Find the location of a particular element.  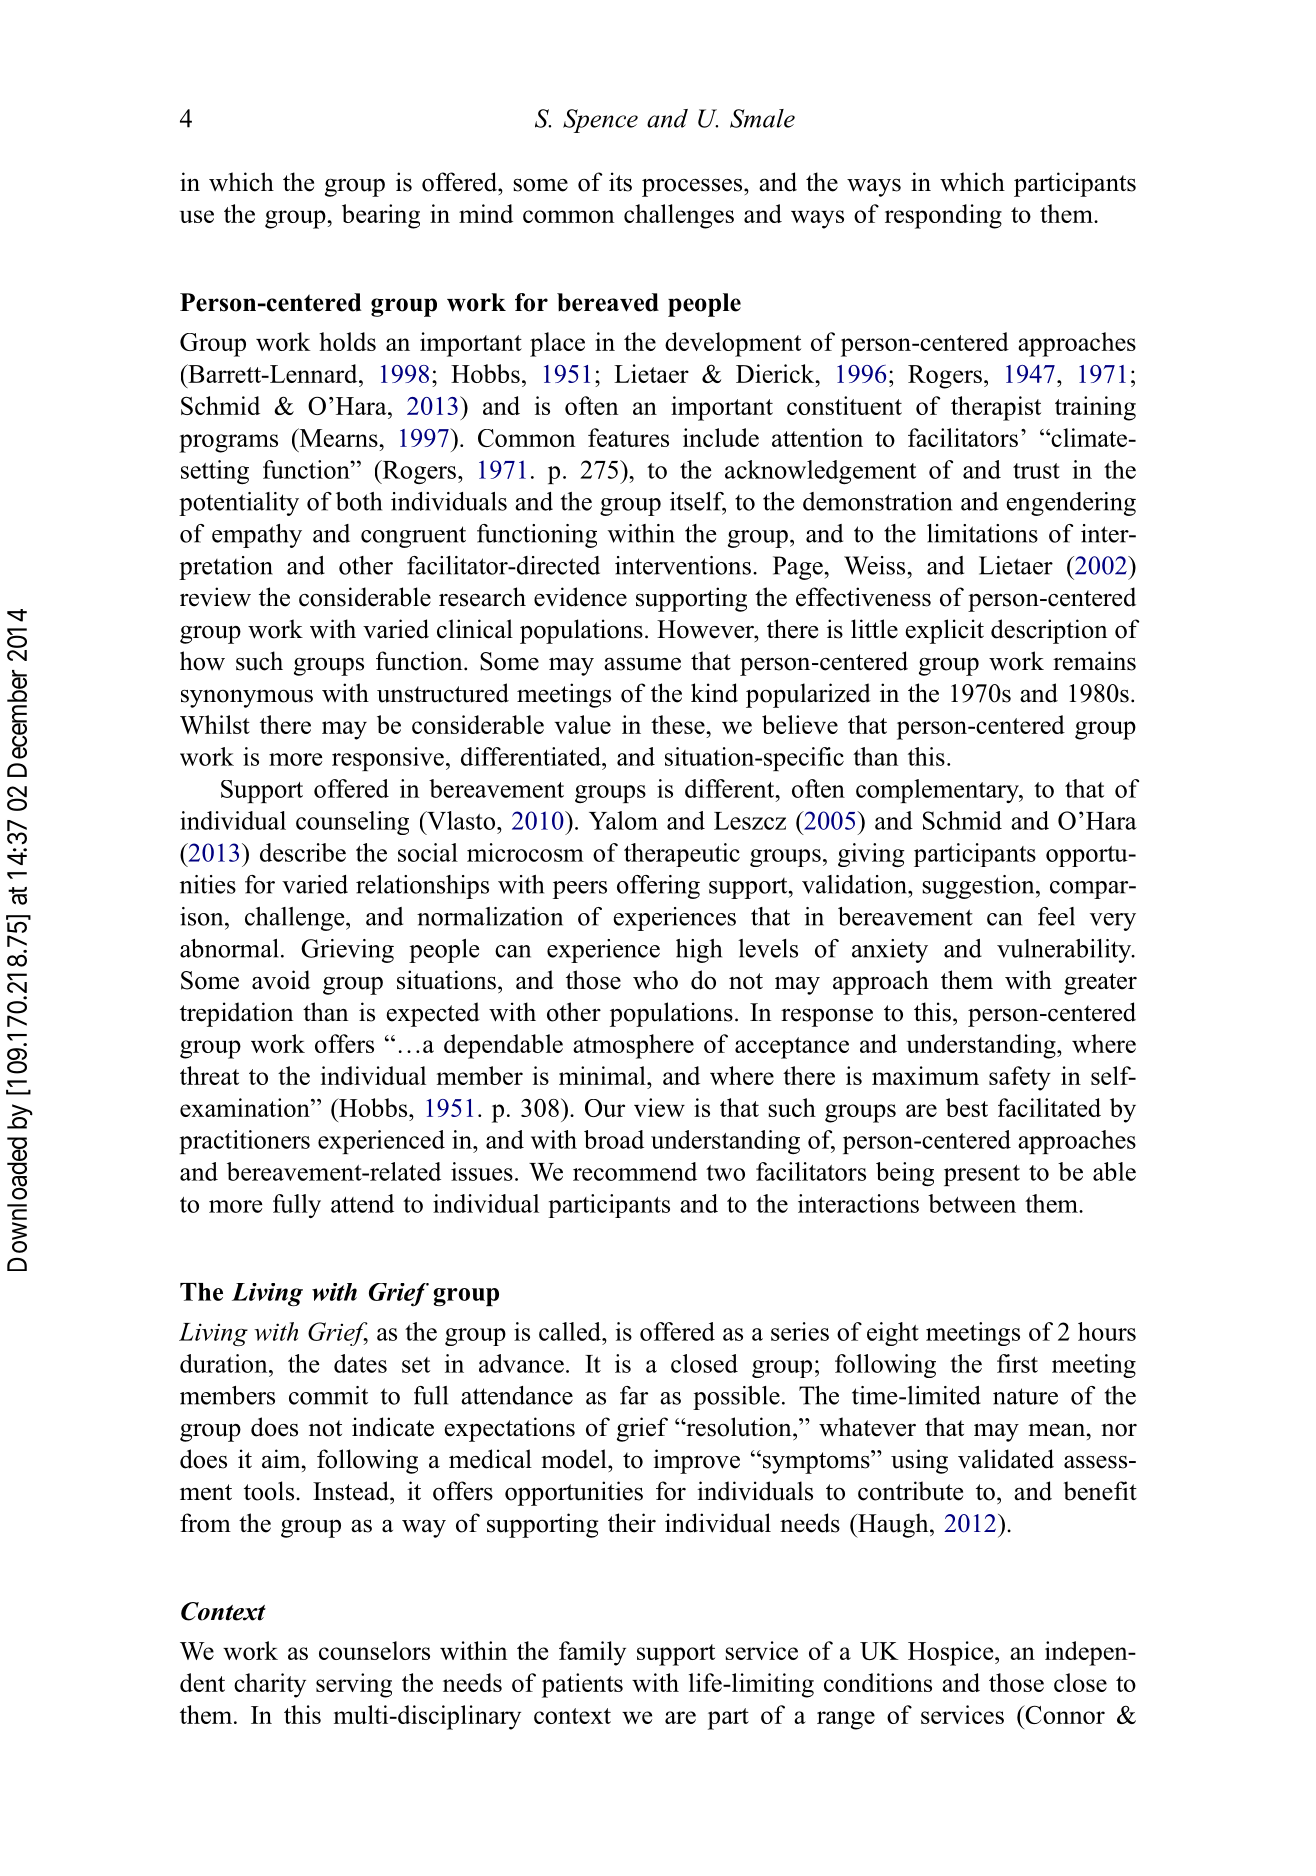

practitioners is located at coordinates (245, 1142).
